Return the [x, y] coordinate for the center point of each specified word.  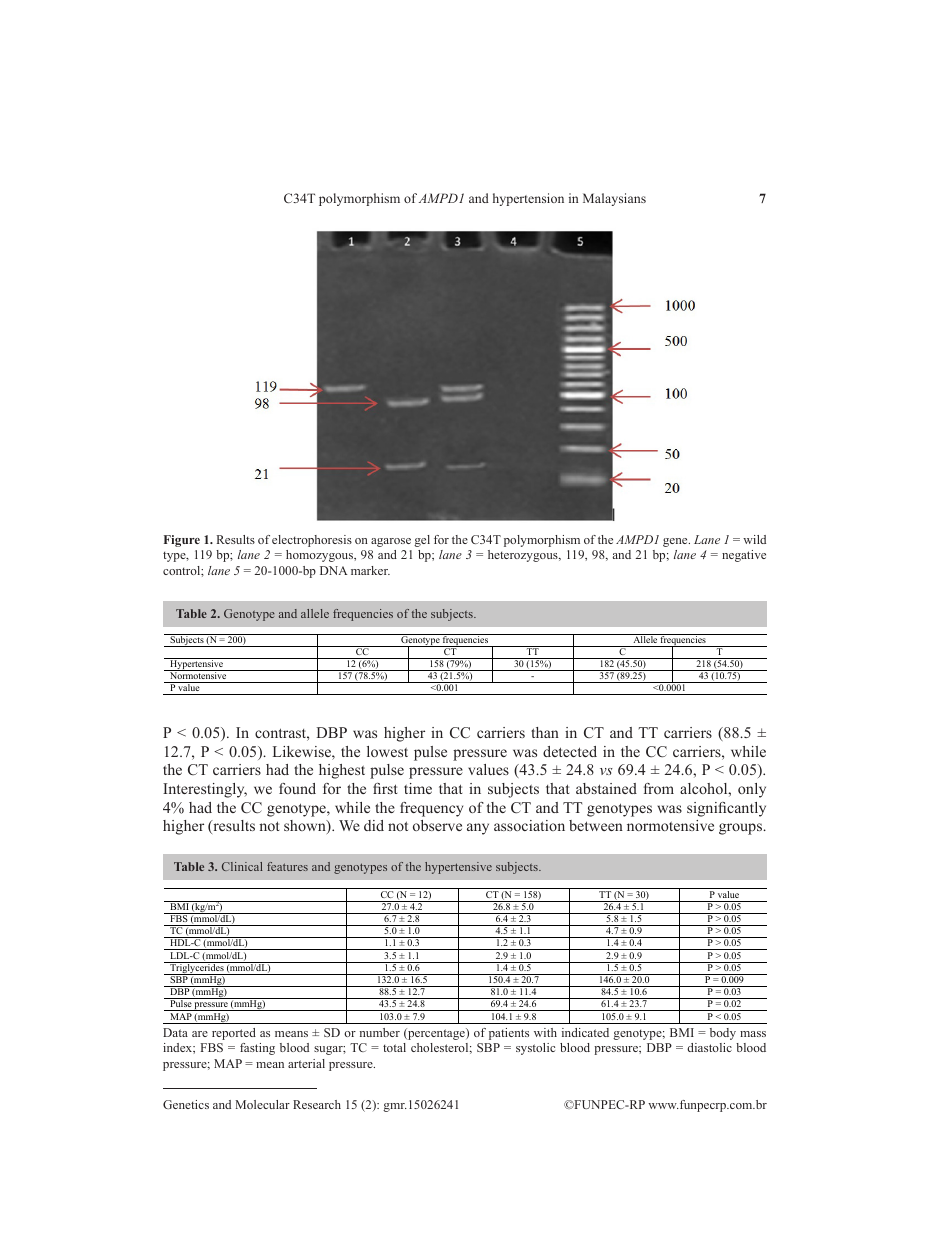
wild [754, 539]
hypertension [528, 199]
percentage [436, 1034]
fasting [257, 1049]
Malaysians [614, 199]
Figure [182, 541]
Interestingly [205, 790]
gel [422, 541]
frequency [431, 809]
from [659, 788]
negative [744, 556]
